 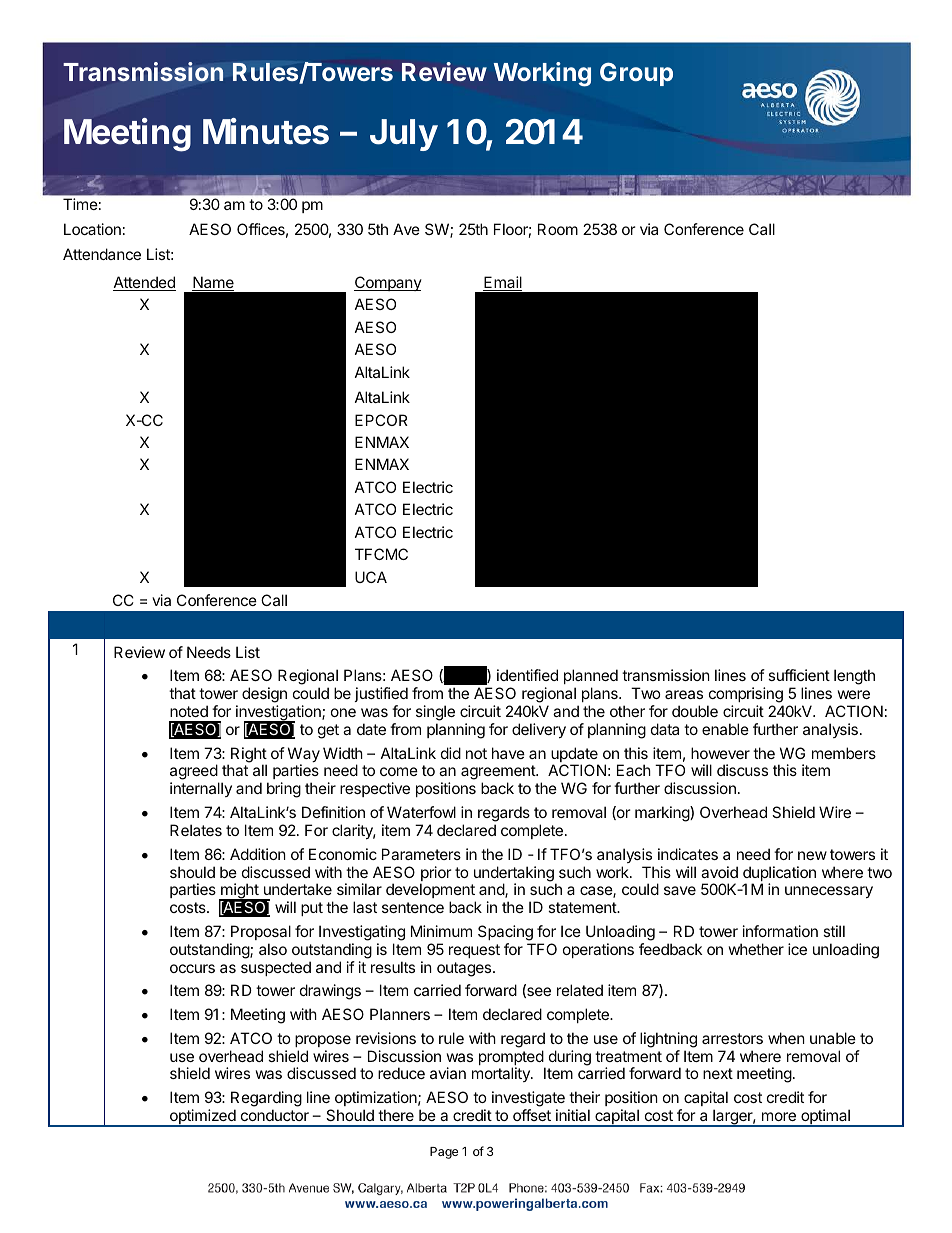 What do you see at coordinates (444, 1153) in the screenshot?
I see `Page` at bounding box center [444, 1153].
